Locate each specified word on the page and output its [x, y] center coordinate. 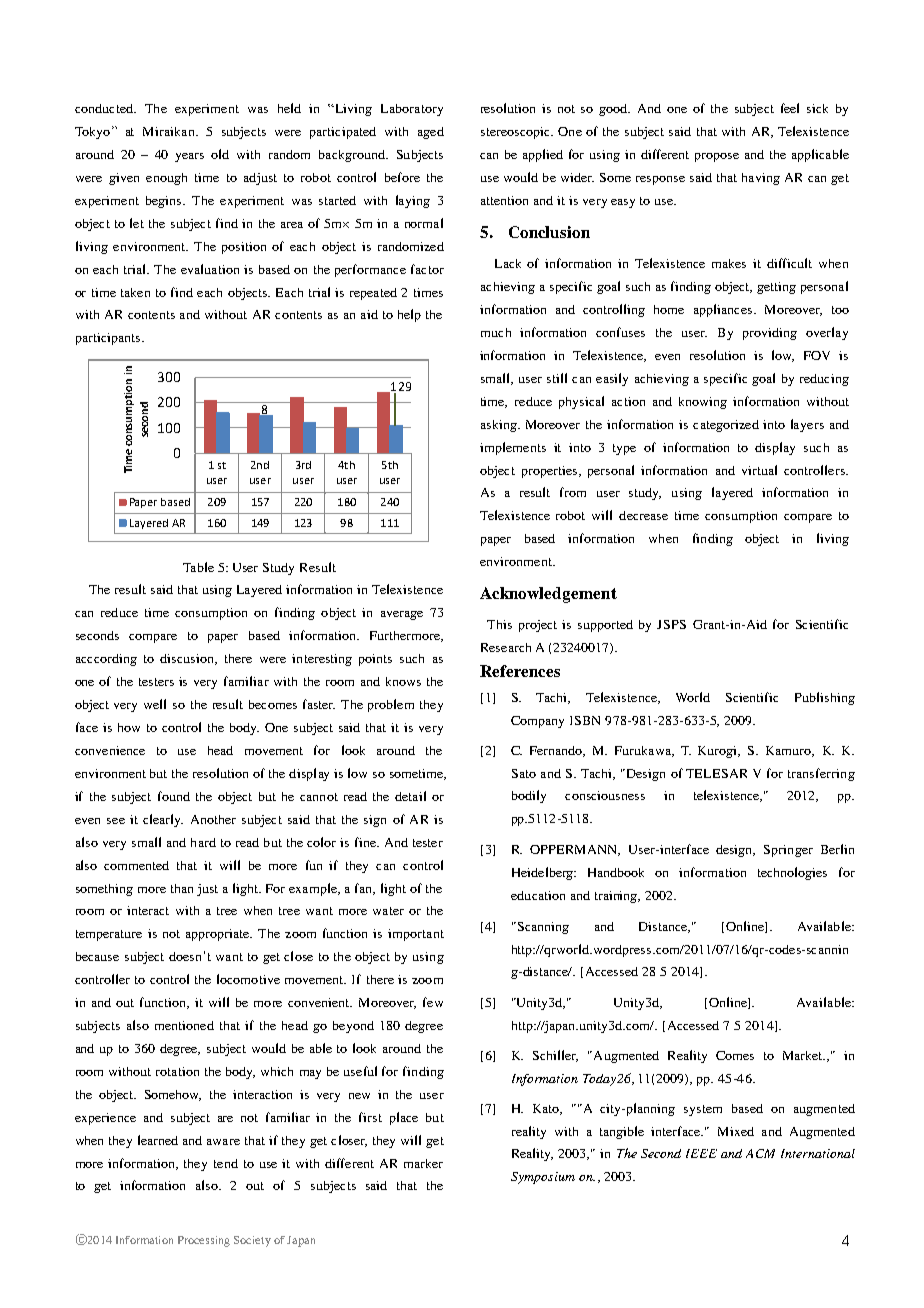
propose [717, 157]
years [189, 157]
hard [203, 842]
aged [431, 133]
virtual [759, 470]
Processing [204, 1241]
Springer [788, 851]
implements [513, 448]
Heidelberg [544, 873]
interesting [322, 660]
